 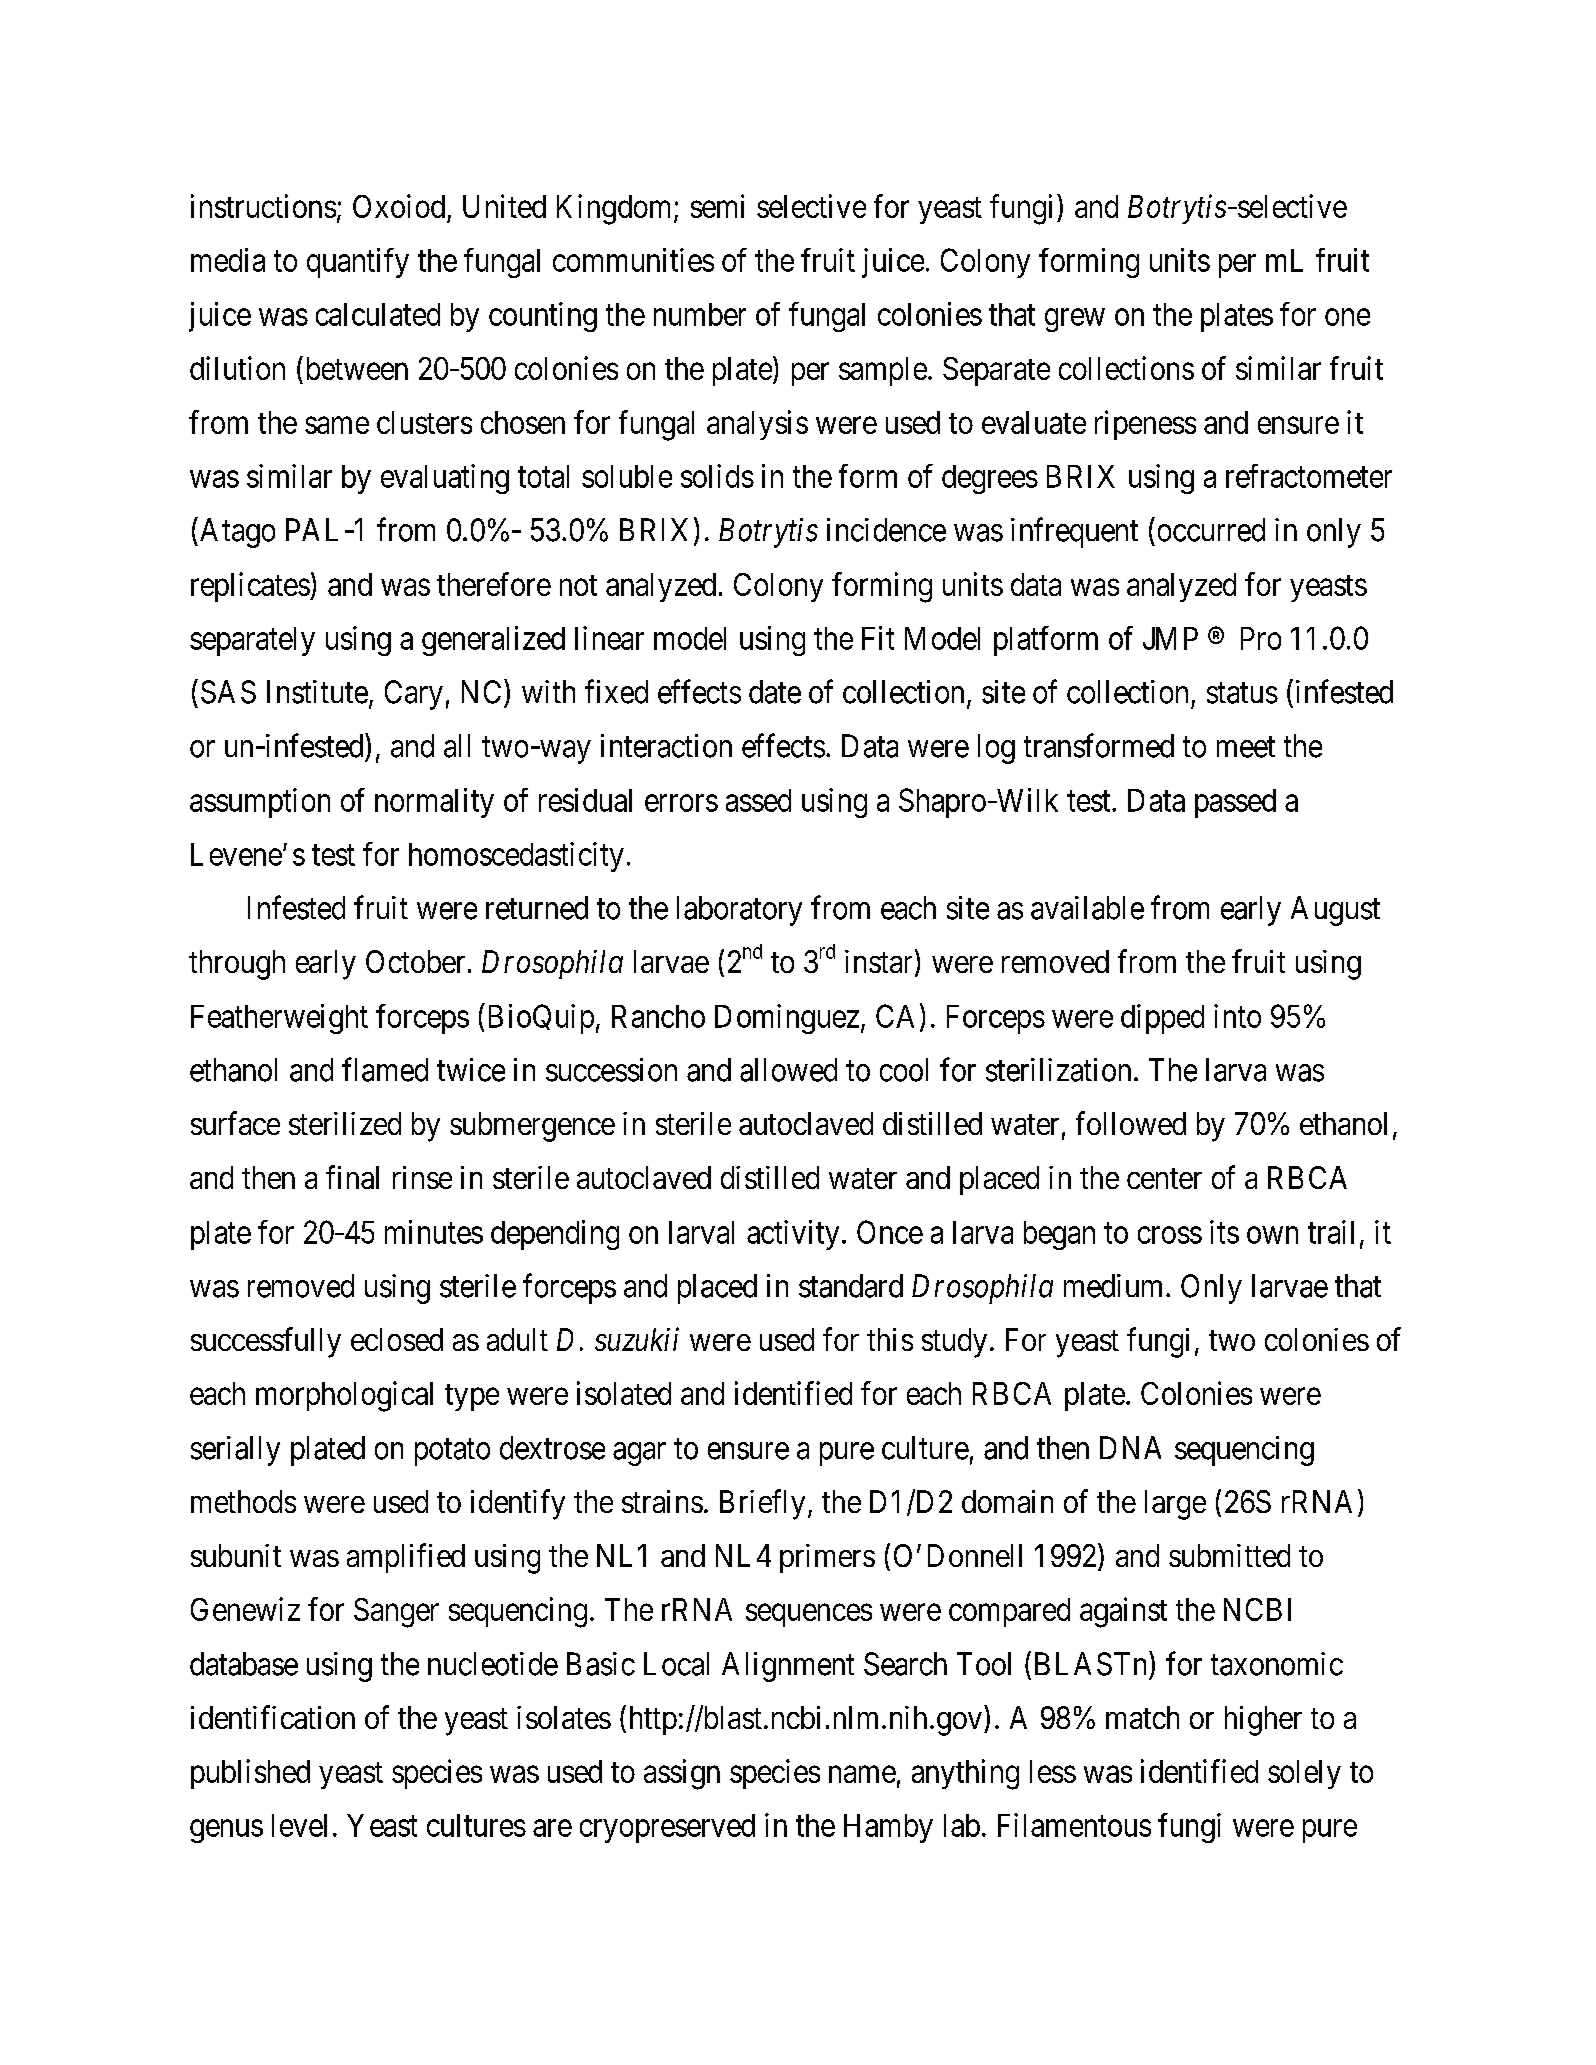 I want to click on semi, so click(x=717, y=206).
